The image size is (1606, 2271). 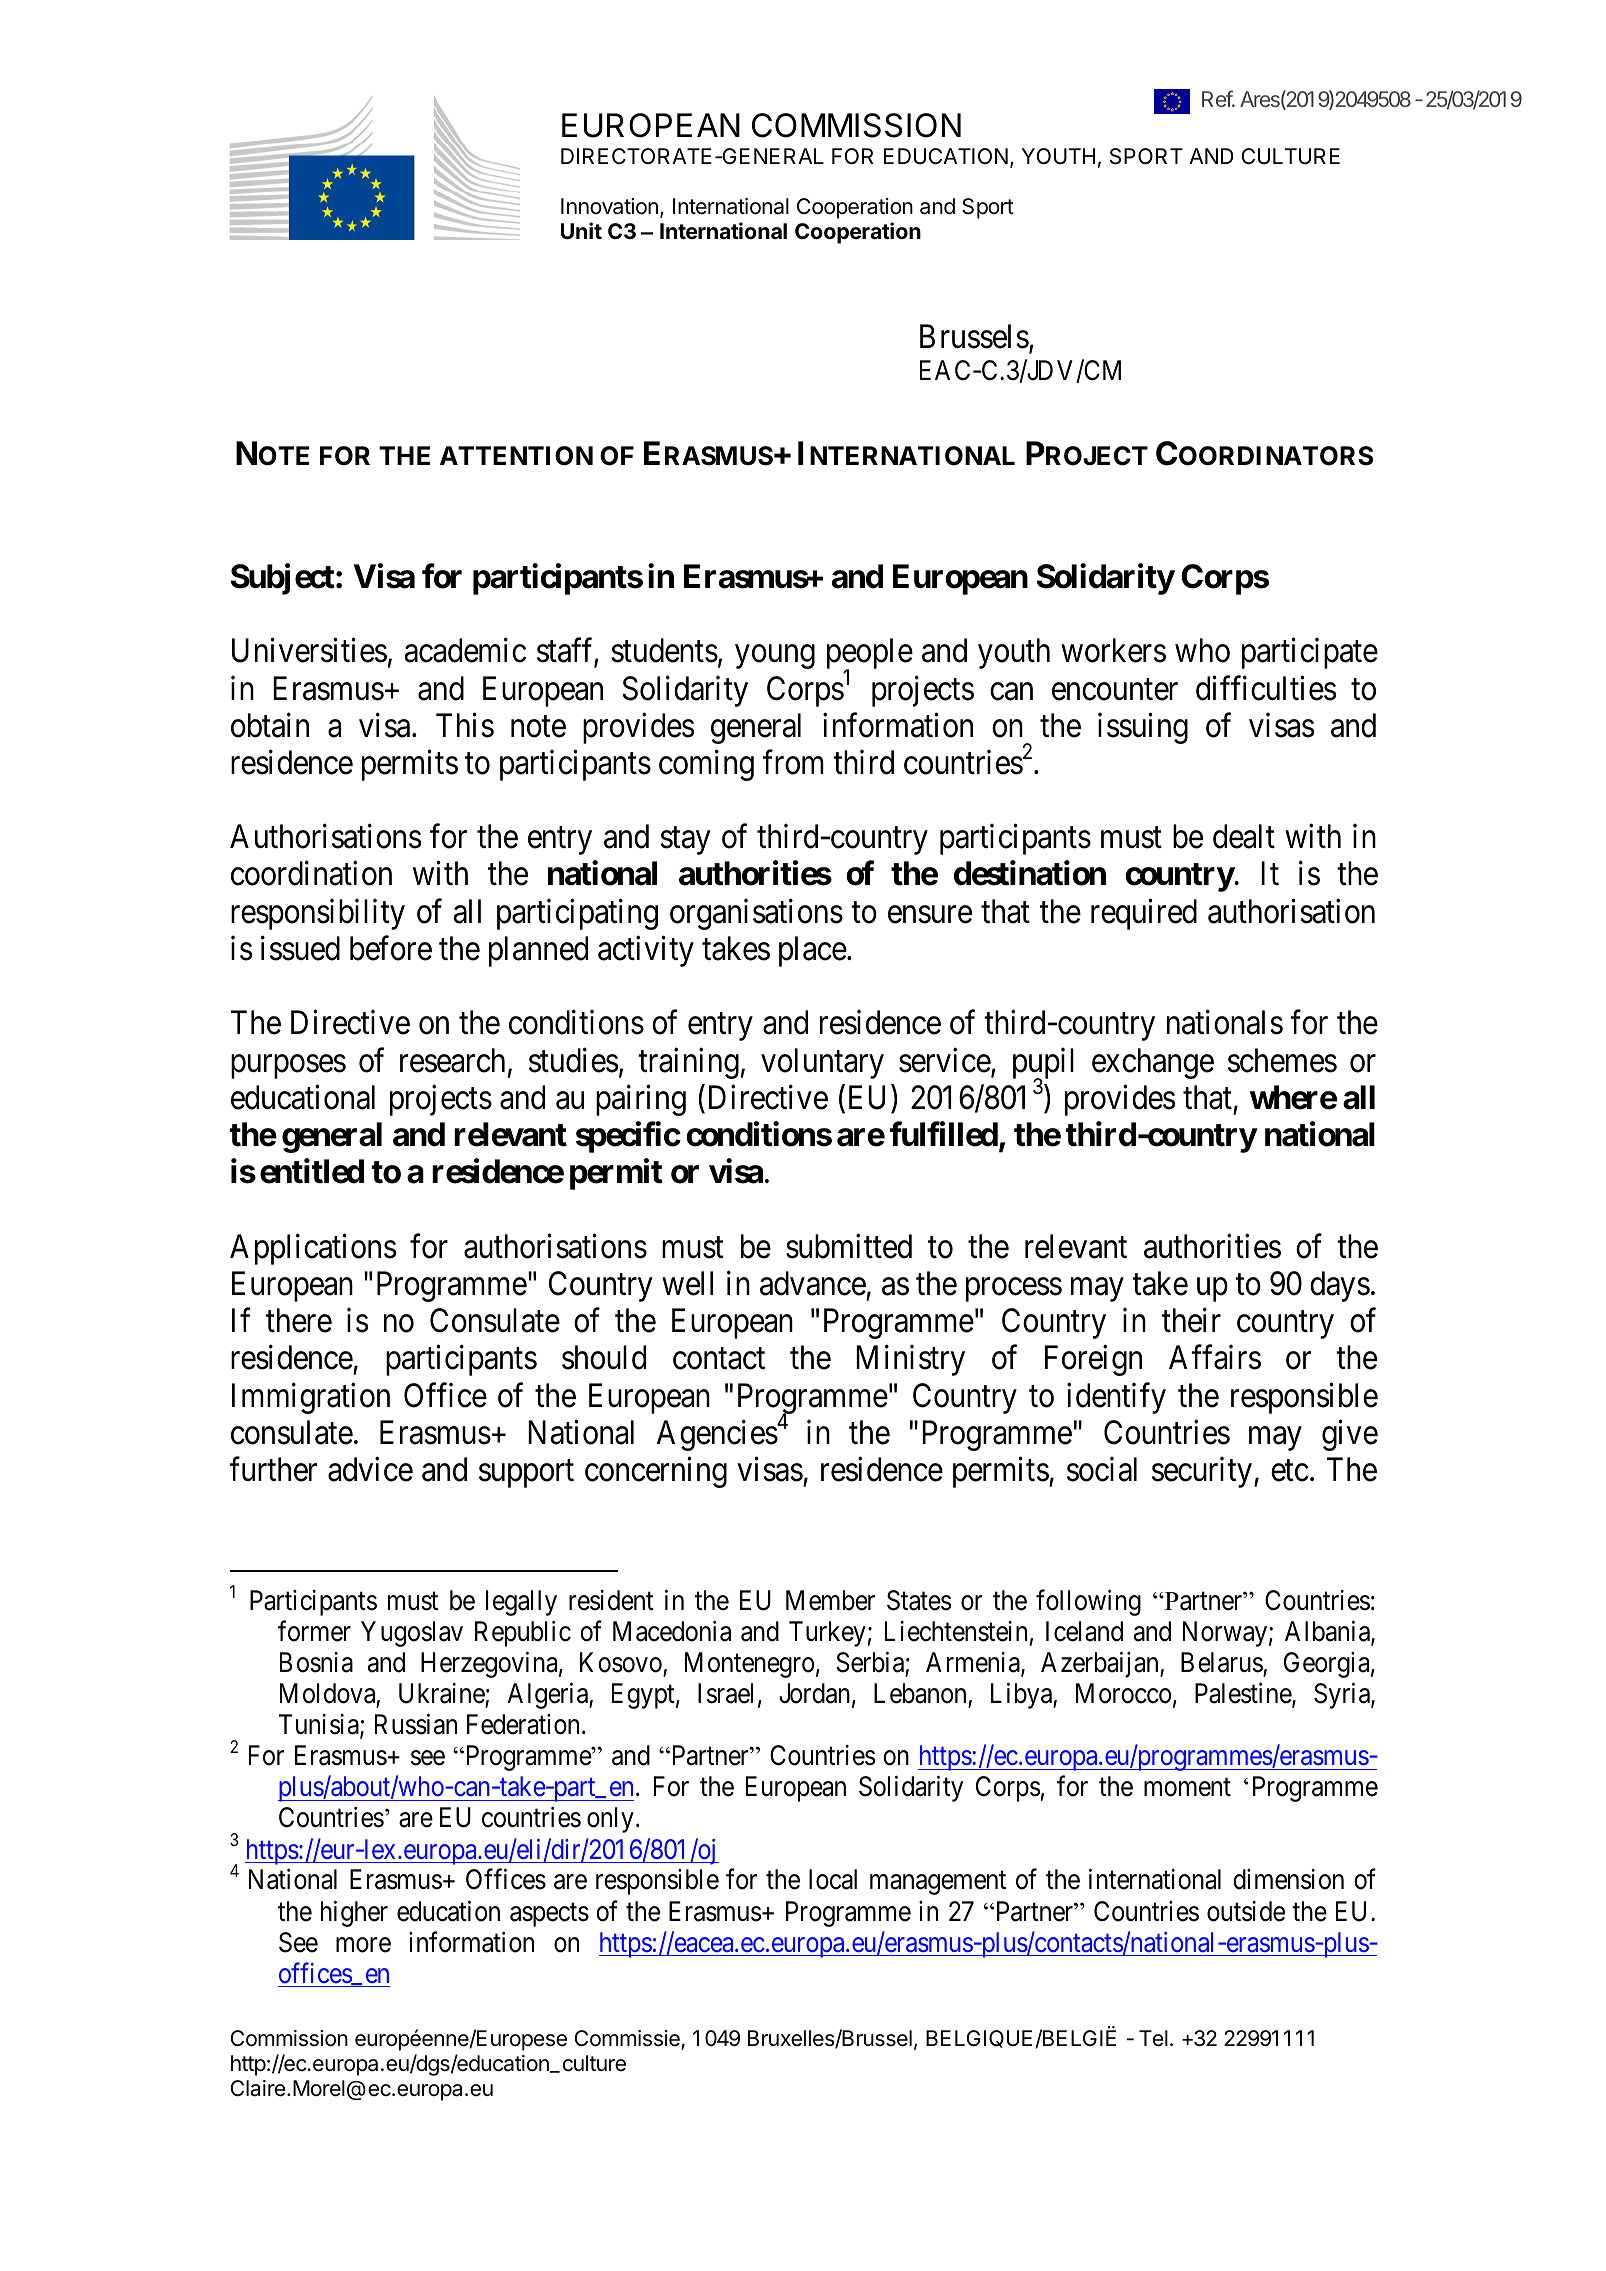 What do you see at coordinates (830, 1600) in the page?
I see `Member` at bounding box center [830, 1600].
